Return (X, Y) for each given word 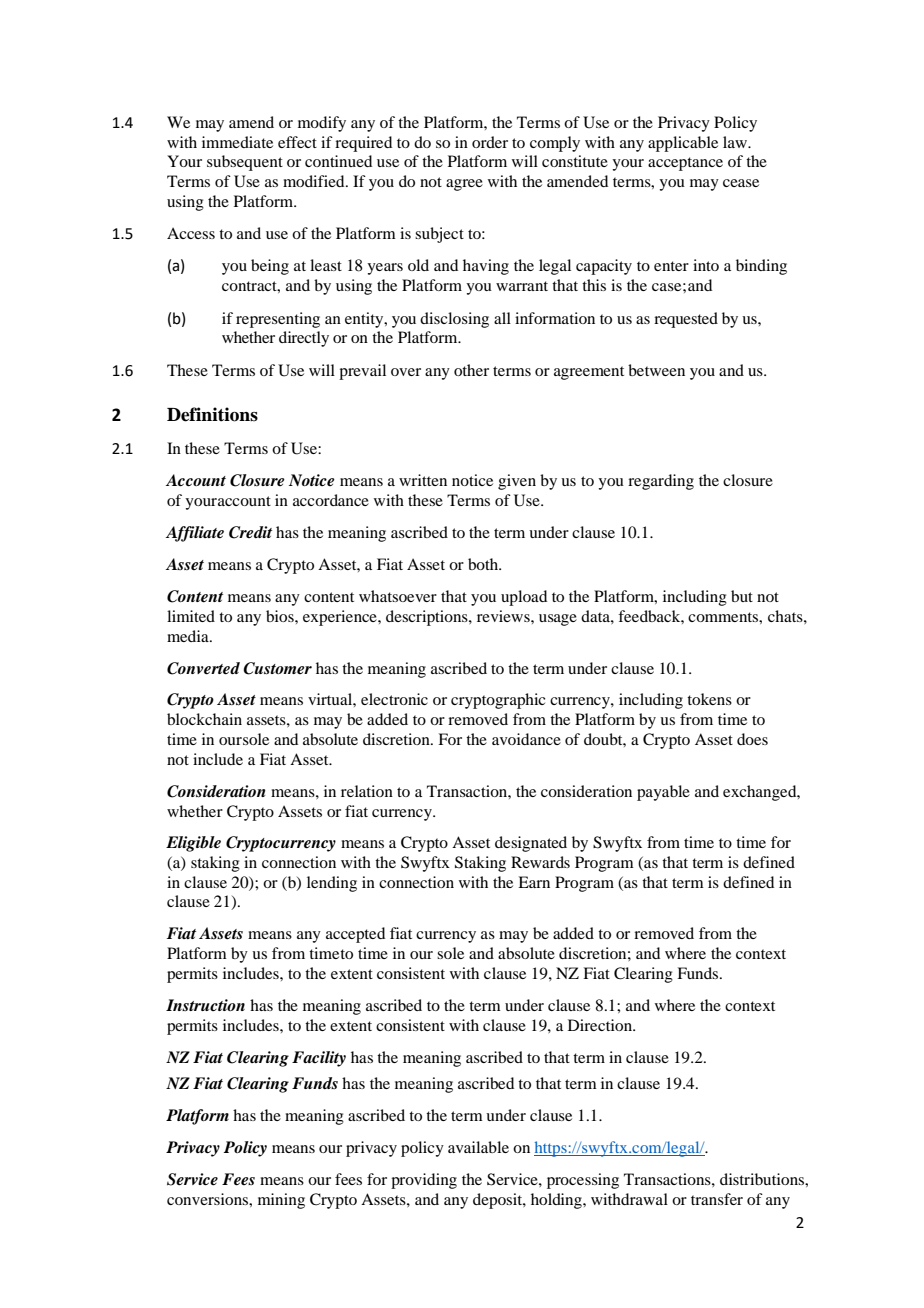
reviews (504, 616)
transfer (717, 1199)
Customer (277, 668)
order (490, 142)
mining (281, 1201)
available (478, 1147)
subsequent (245, 163)
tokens (709, 699)
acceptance (685, 164)
